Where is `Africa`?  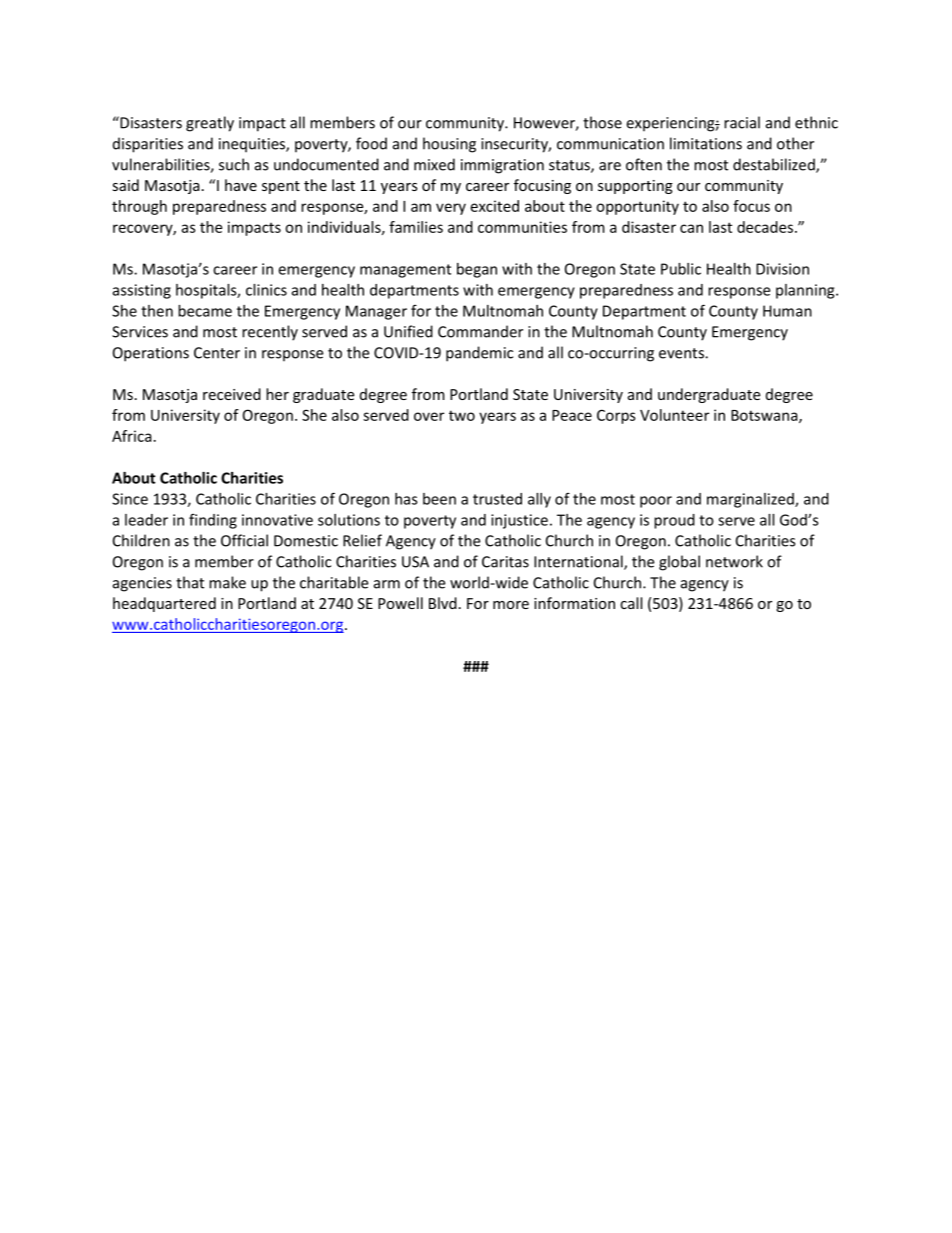
Africa is located at coordinates (132, 436).
